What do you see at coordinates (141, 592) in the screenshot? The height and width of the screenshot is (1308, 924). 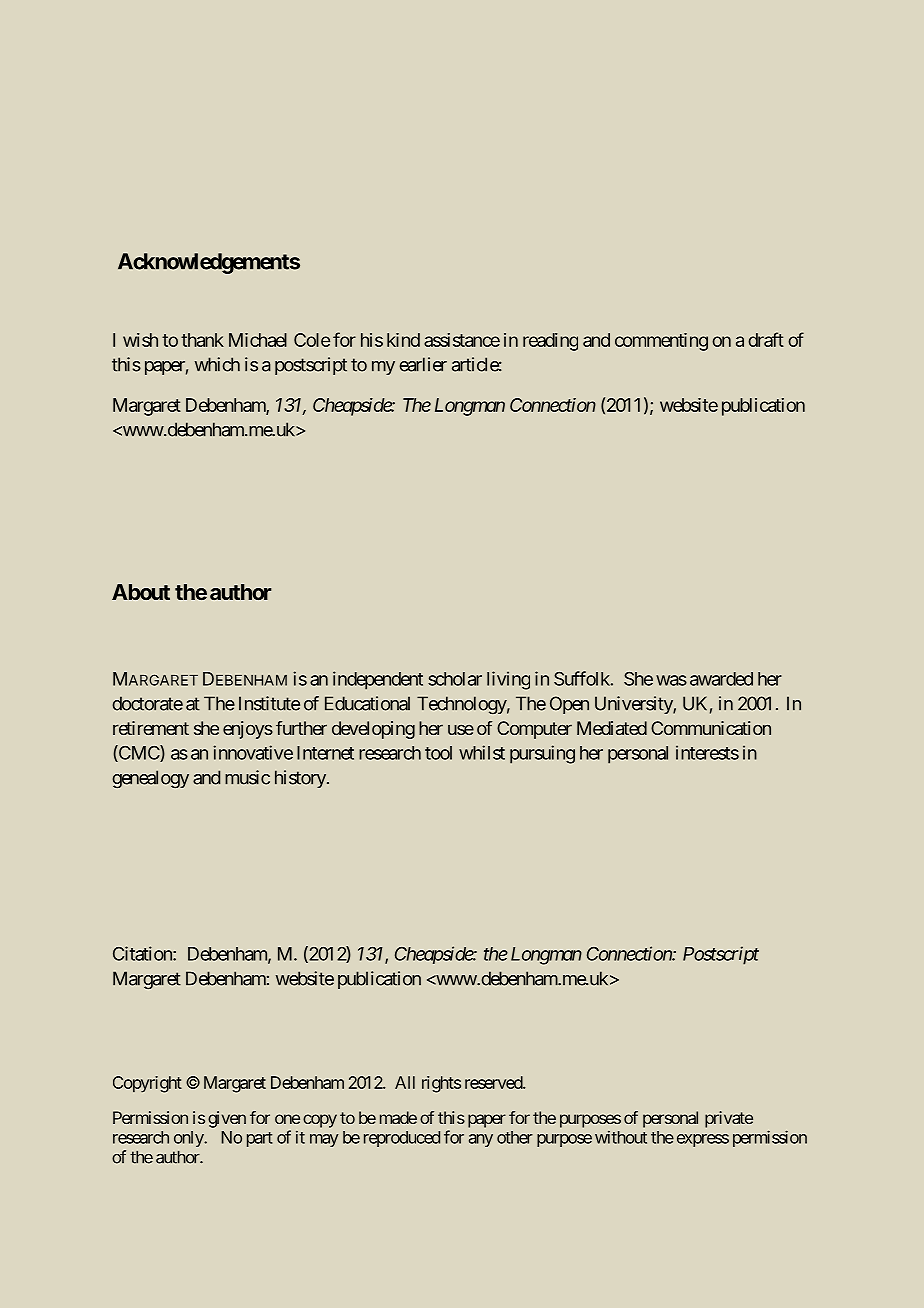 I see `About` at bounding box center [141, 592].
